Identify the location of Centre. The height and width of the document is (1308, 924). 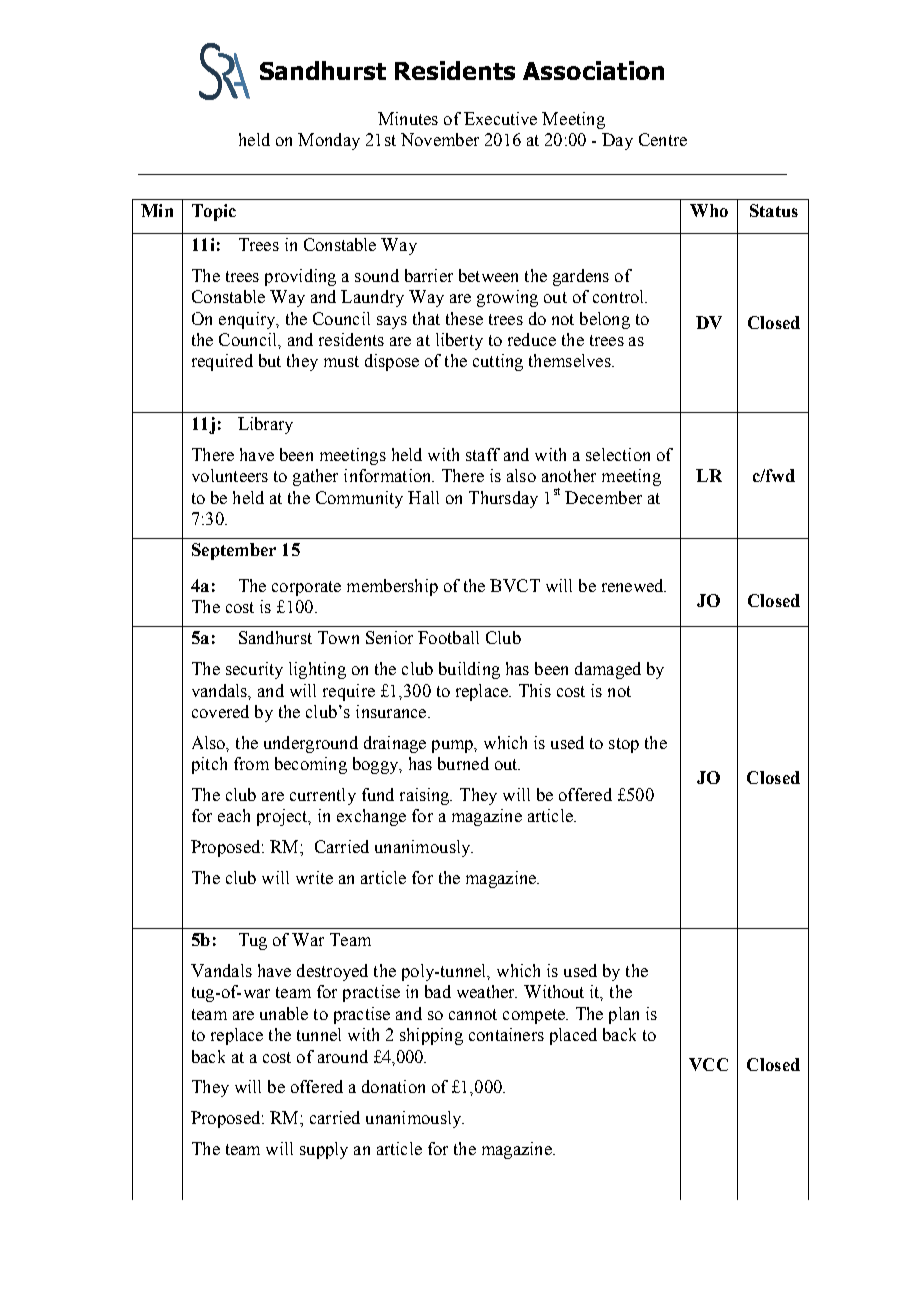
(663, 139).
